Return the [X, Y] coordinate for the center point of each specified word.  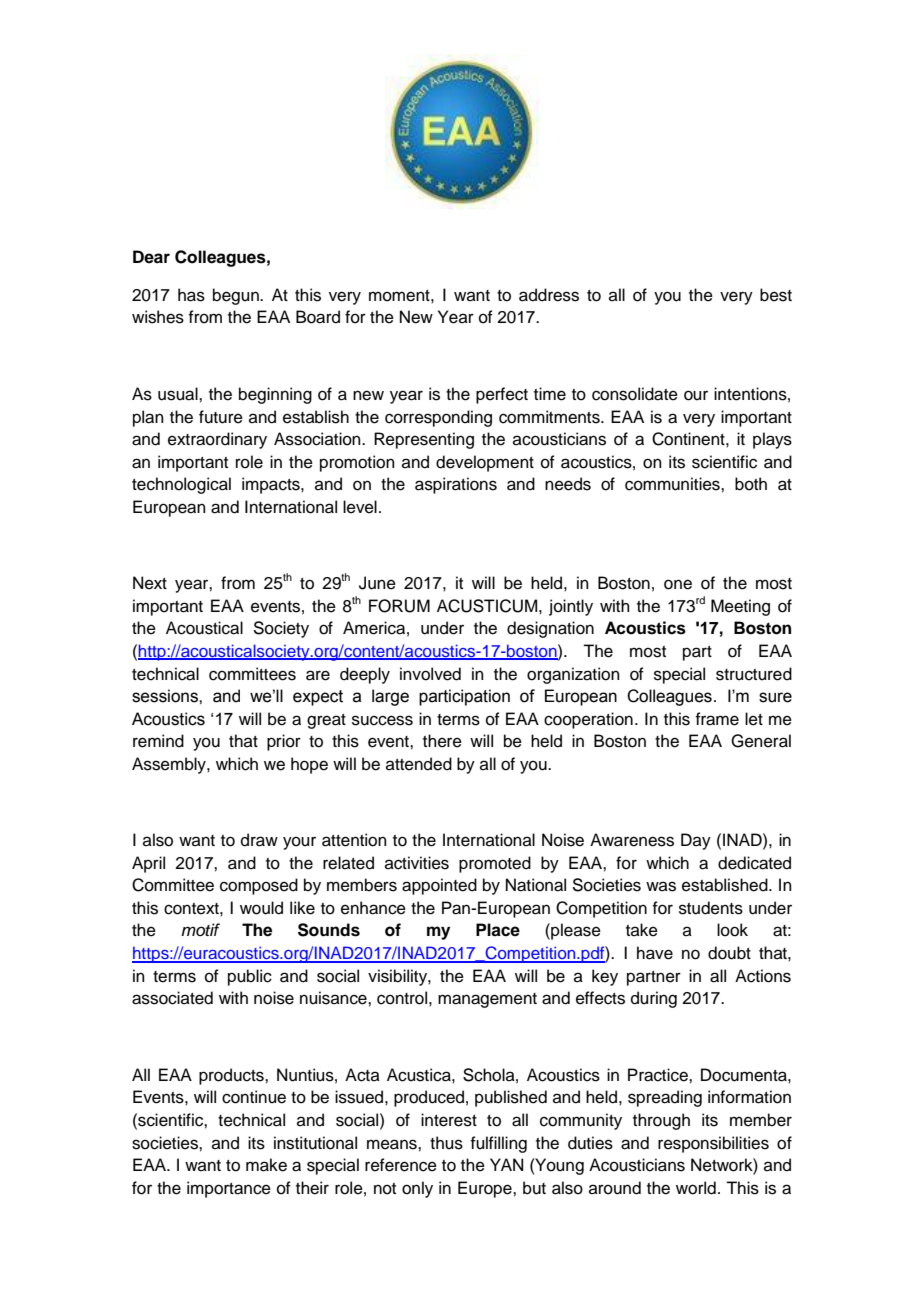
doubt [729, 953]
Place [498, 930]
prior [284, 742]
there [442, 741]
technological [181, 485]
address [549, 295]
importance [229, 1189]
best [776, 295]
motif [200, 929]
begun [237, 296]
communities [673, 484]
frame [717, 719]
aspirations [456, 485]
